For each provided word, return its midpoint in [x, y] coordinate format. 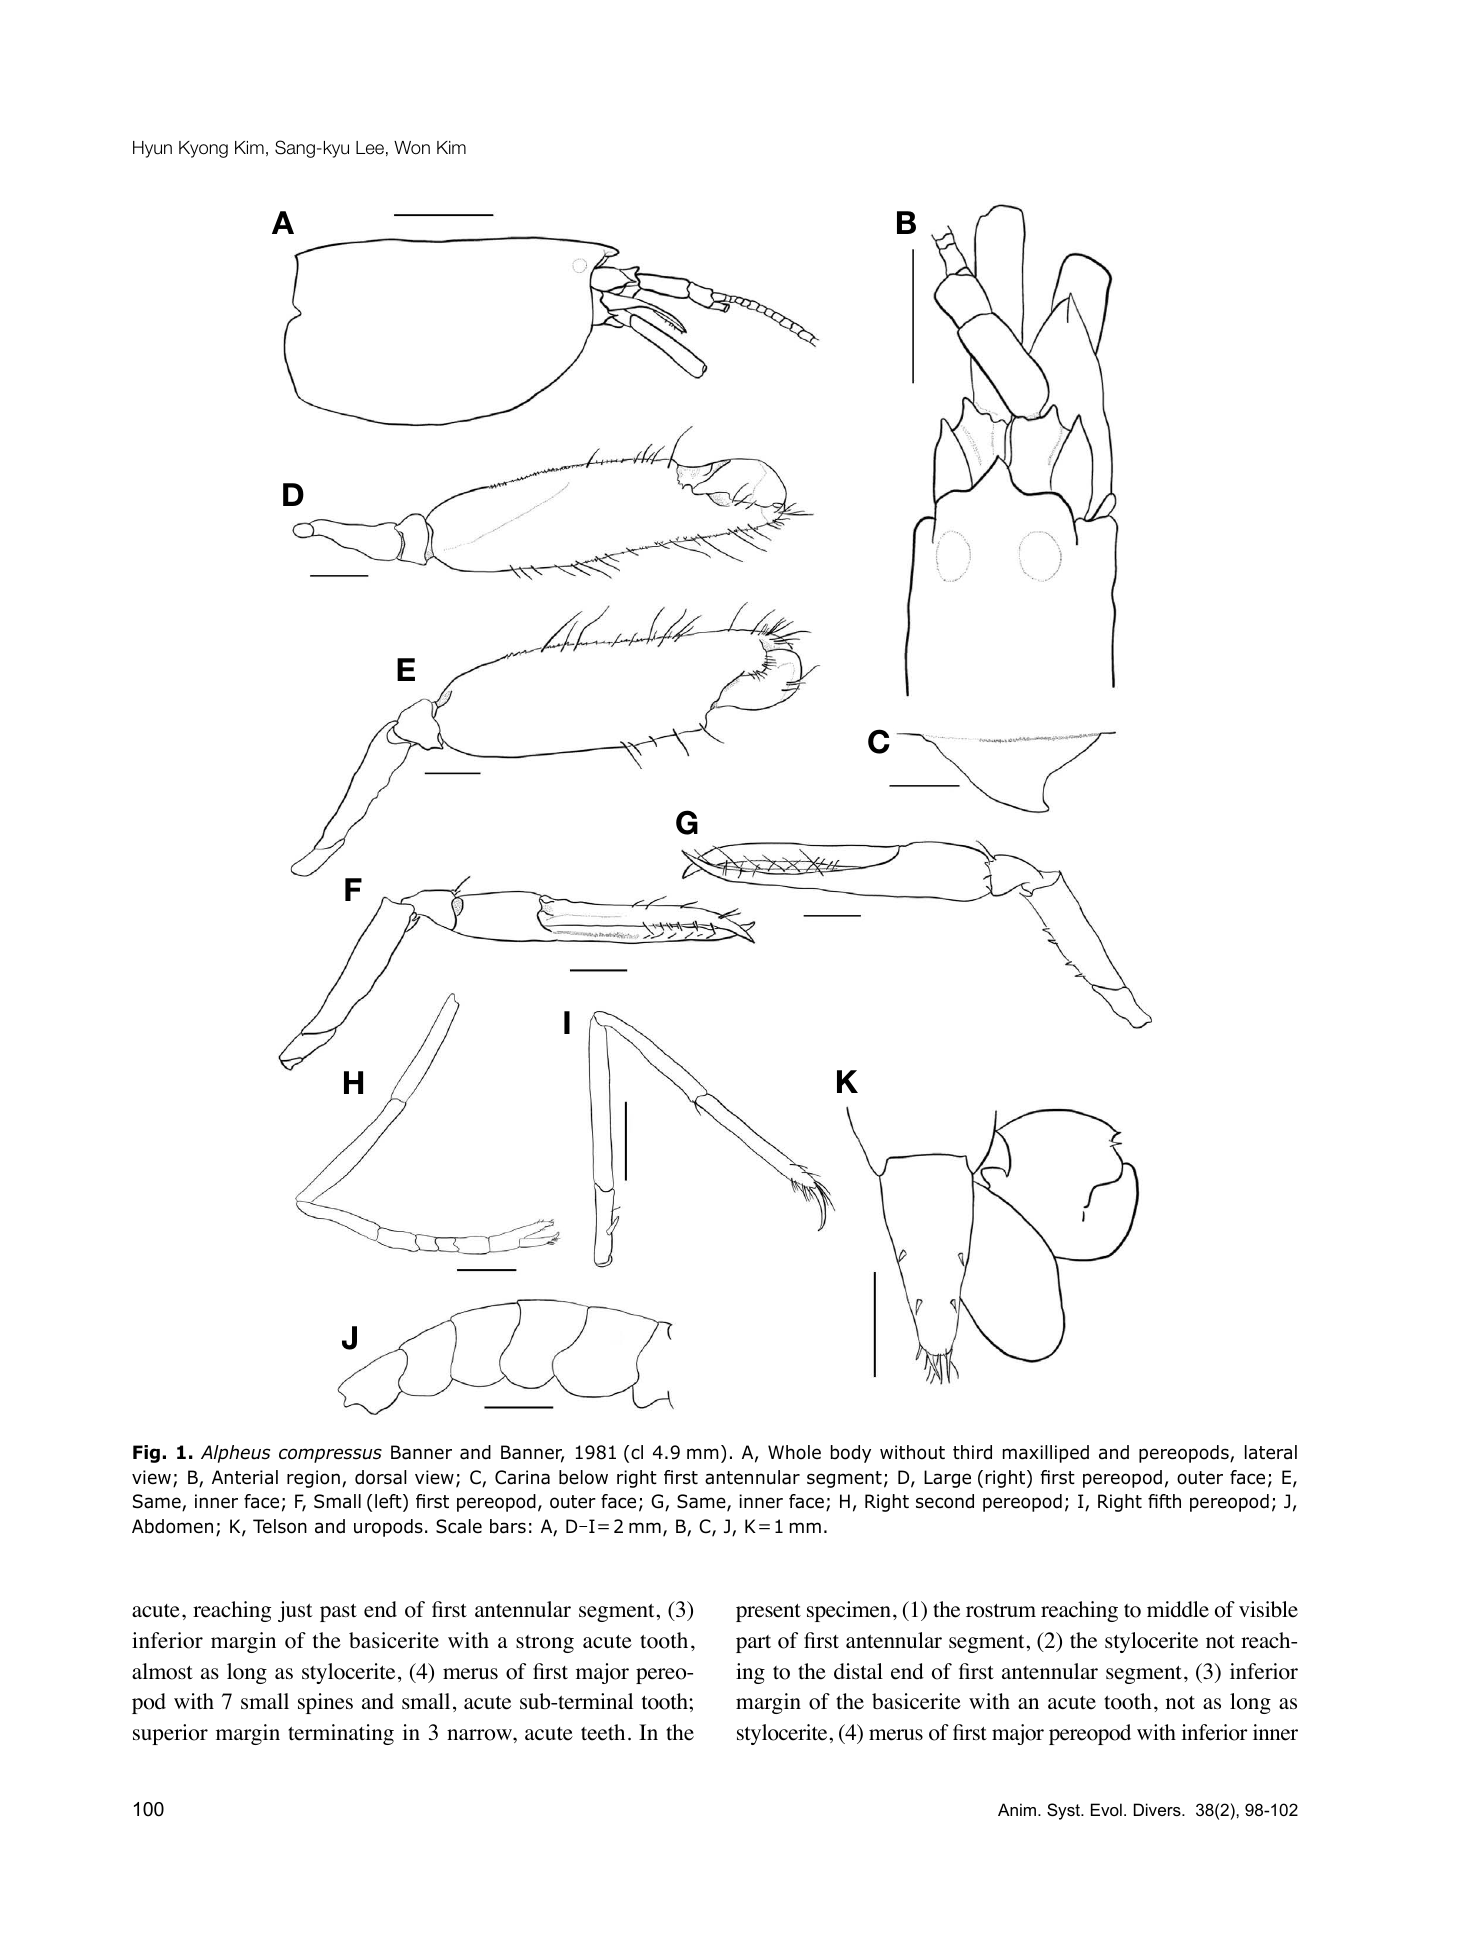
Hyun [152, 149]
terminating [341, 1734]
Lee [370, 148]
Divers [1158, 1809]
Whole [794, 1452]
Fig [146, 1454]
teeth [603, 1732]
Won [412, 147]
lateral [1271, 1452]
